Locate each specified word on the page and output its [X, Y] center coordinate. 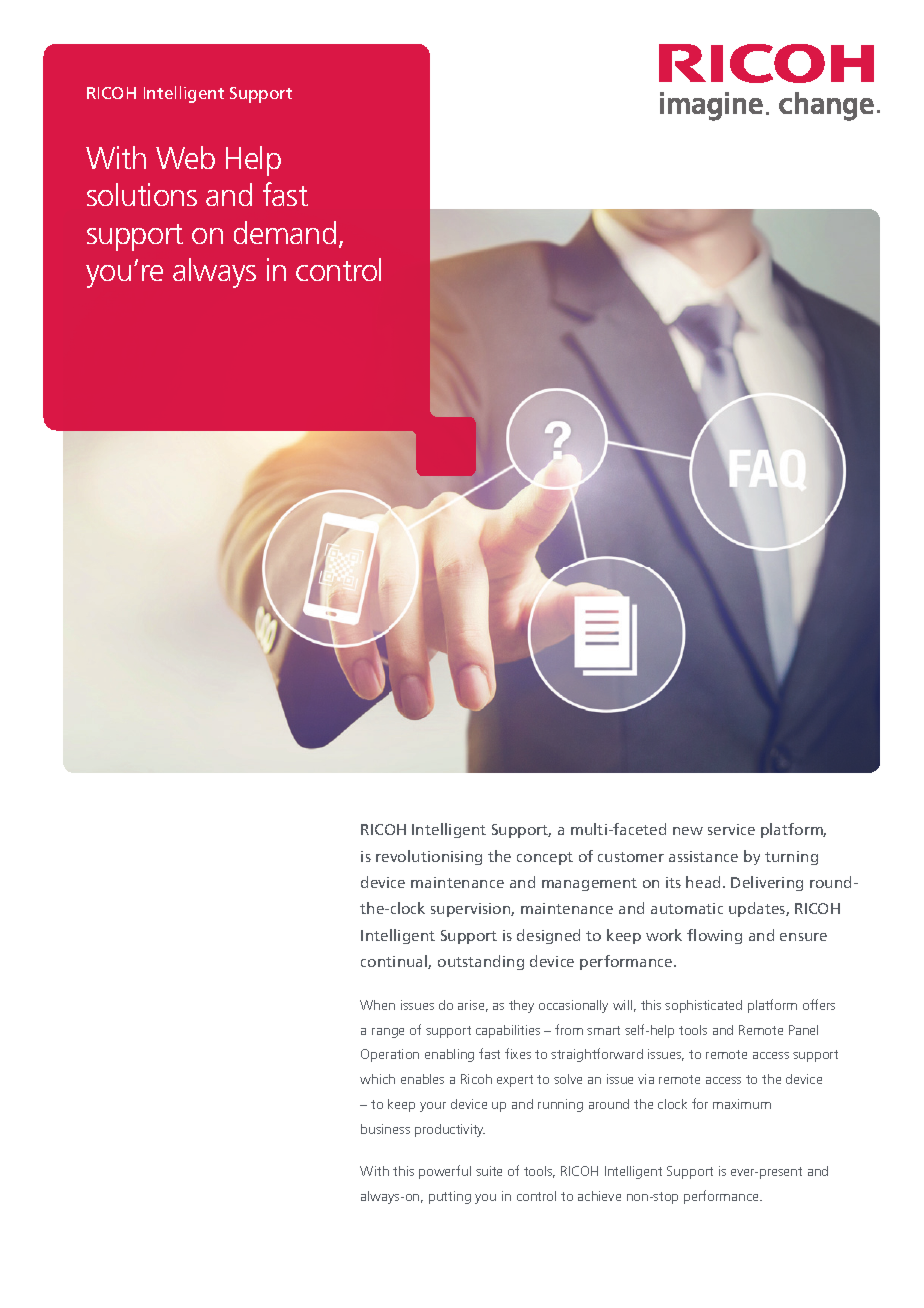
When [377, 1005]
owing [720, 937]
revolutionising [429, 857]
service [731, 829]
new [688, 831]
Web [185, 157]
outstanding [481, 962]
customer [631, 857]
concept [545, 858]
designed [548, 936]
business [385, 1129]
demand [285, 232]
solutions [142, 194]
